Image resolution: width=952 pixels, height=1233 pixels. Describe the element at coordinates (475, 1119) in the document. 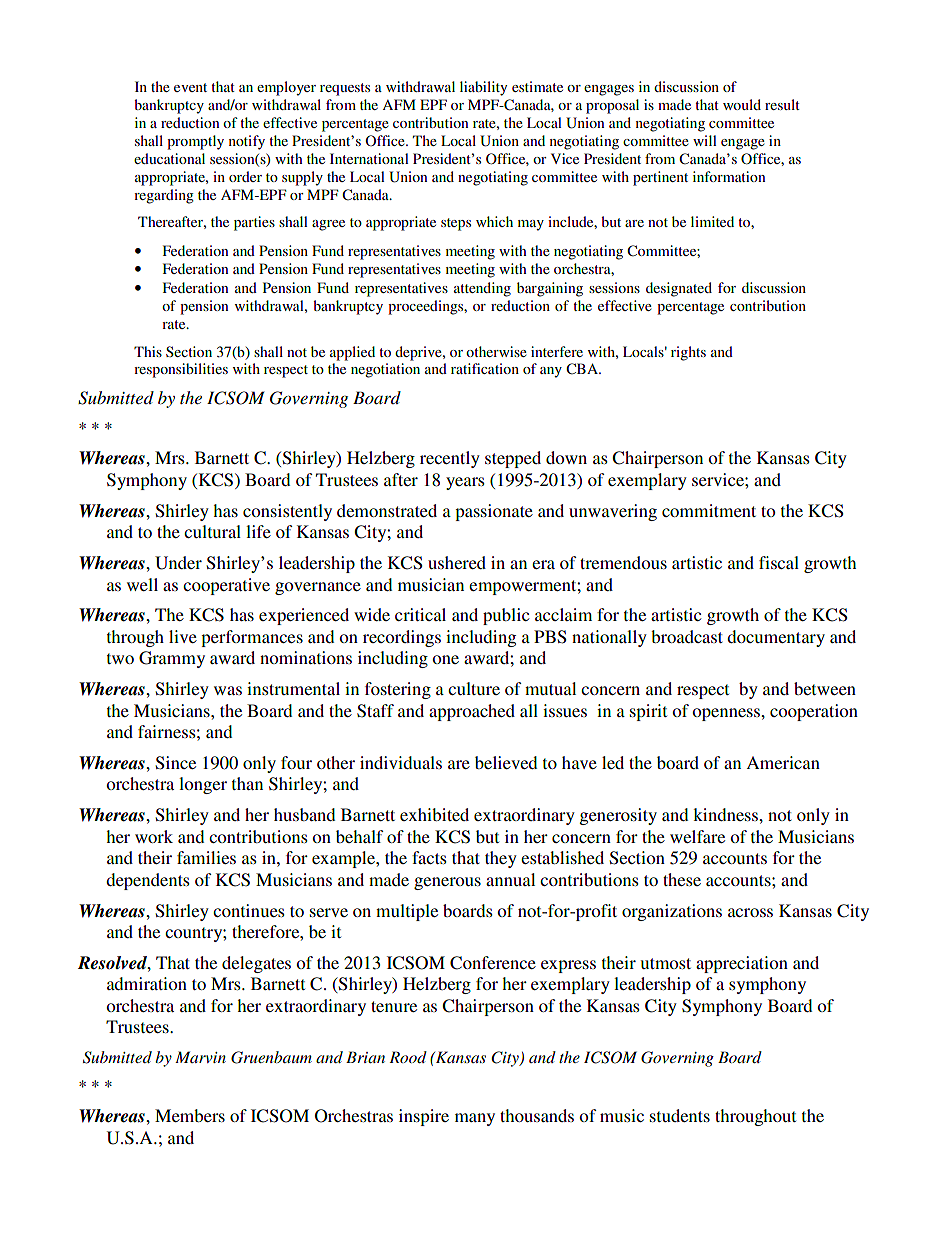

I see `many` at that location.
